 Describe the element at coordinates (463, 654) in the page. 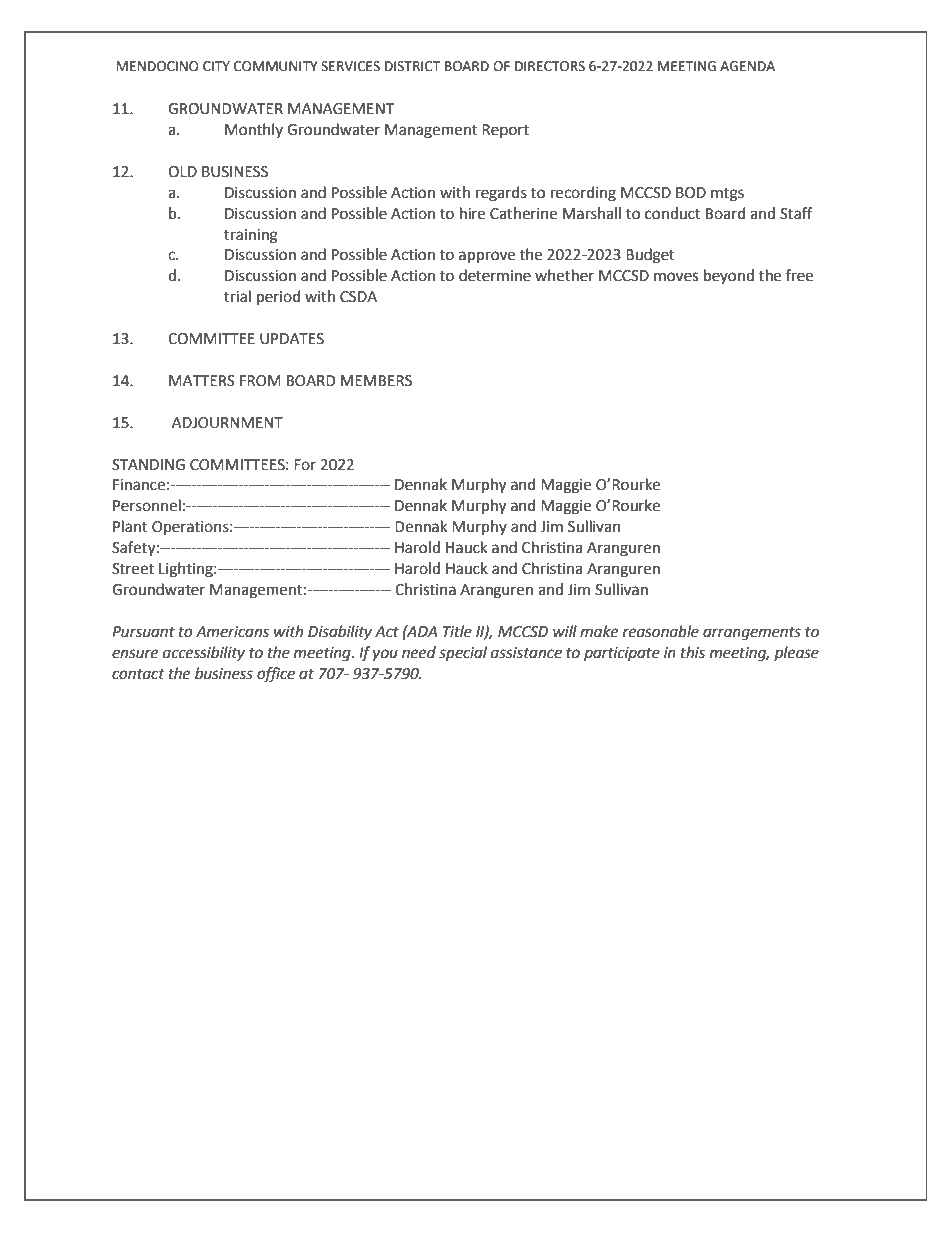

I see `special` at that location.
